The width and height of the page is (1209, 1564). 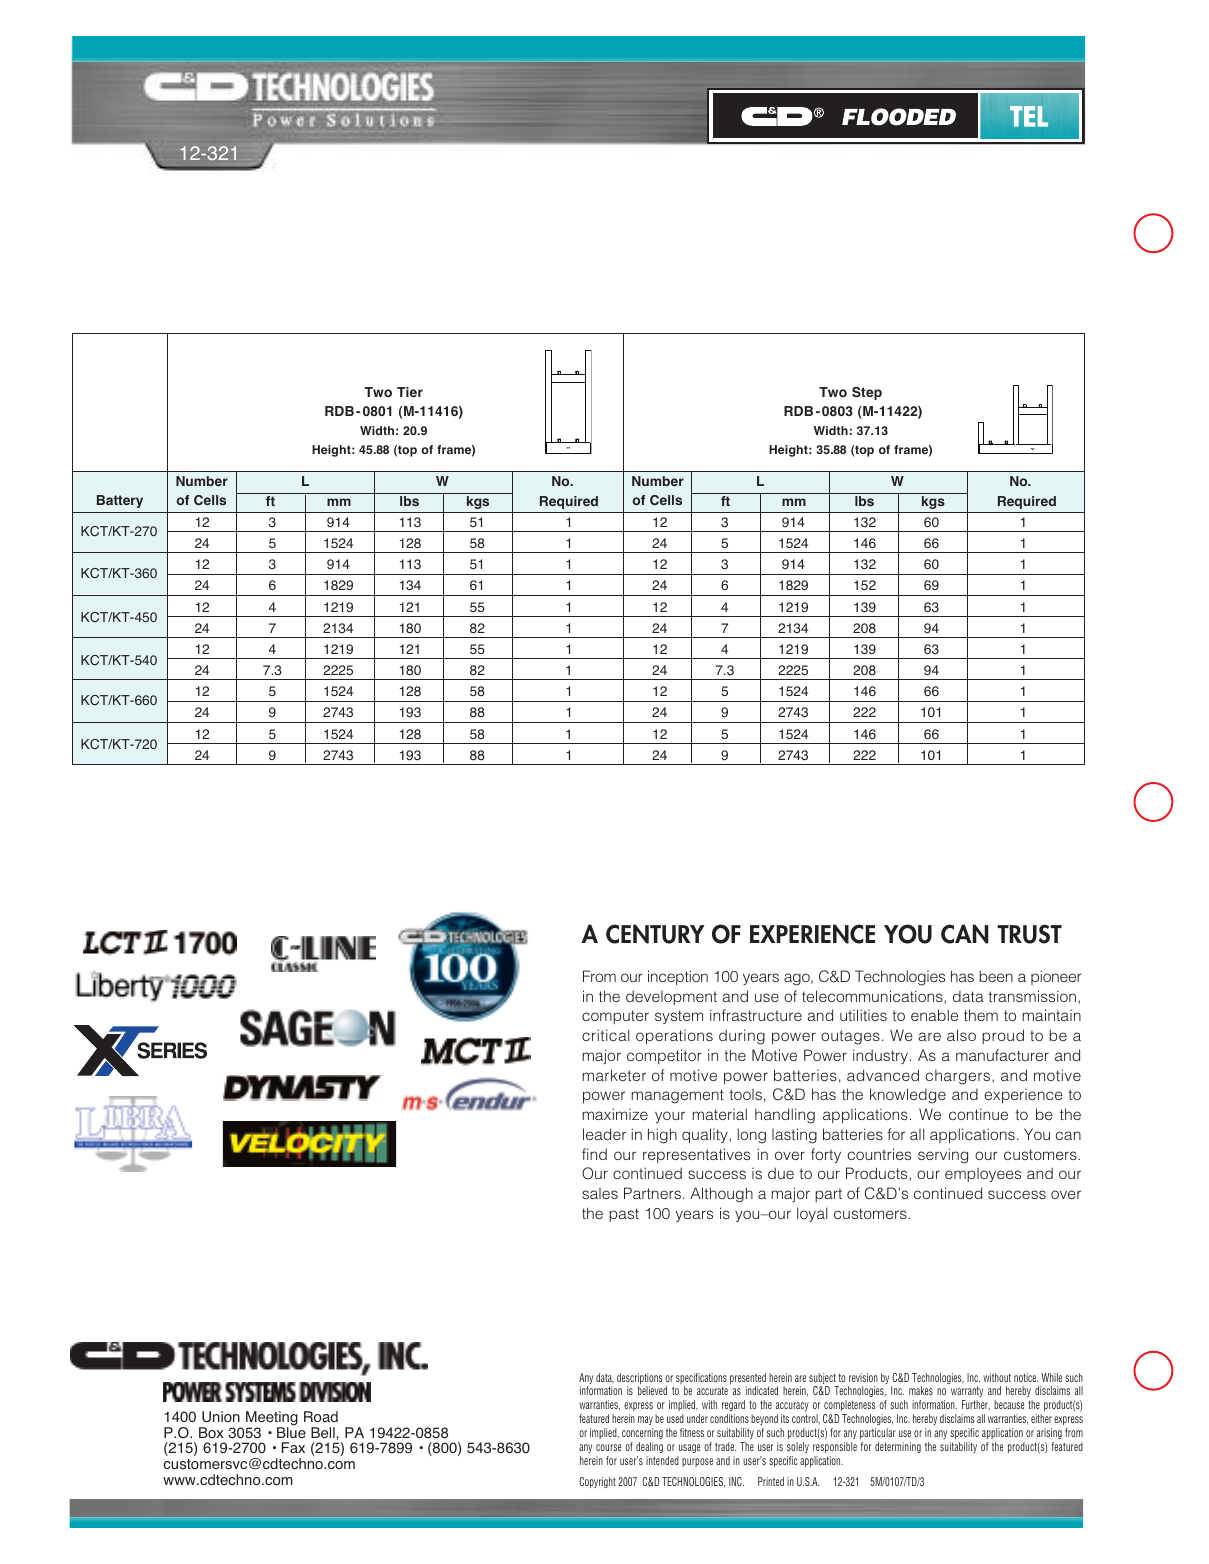 What do you see at coordinates (615, 1017) in the page?
I see `computer` at bounding box center [615, 1017].
